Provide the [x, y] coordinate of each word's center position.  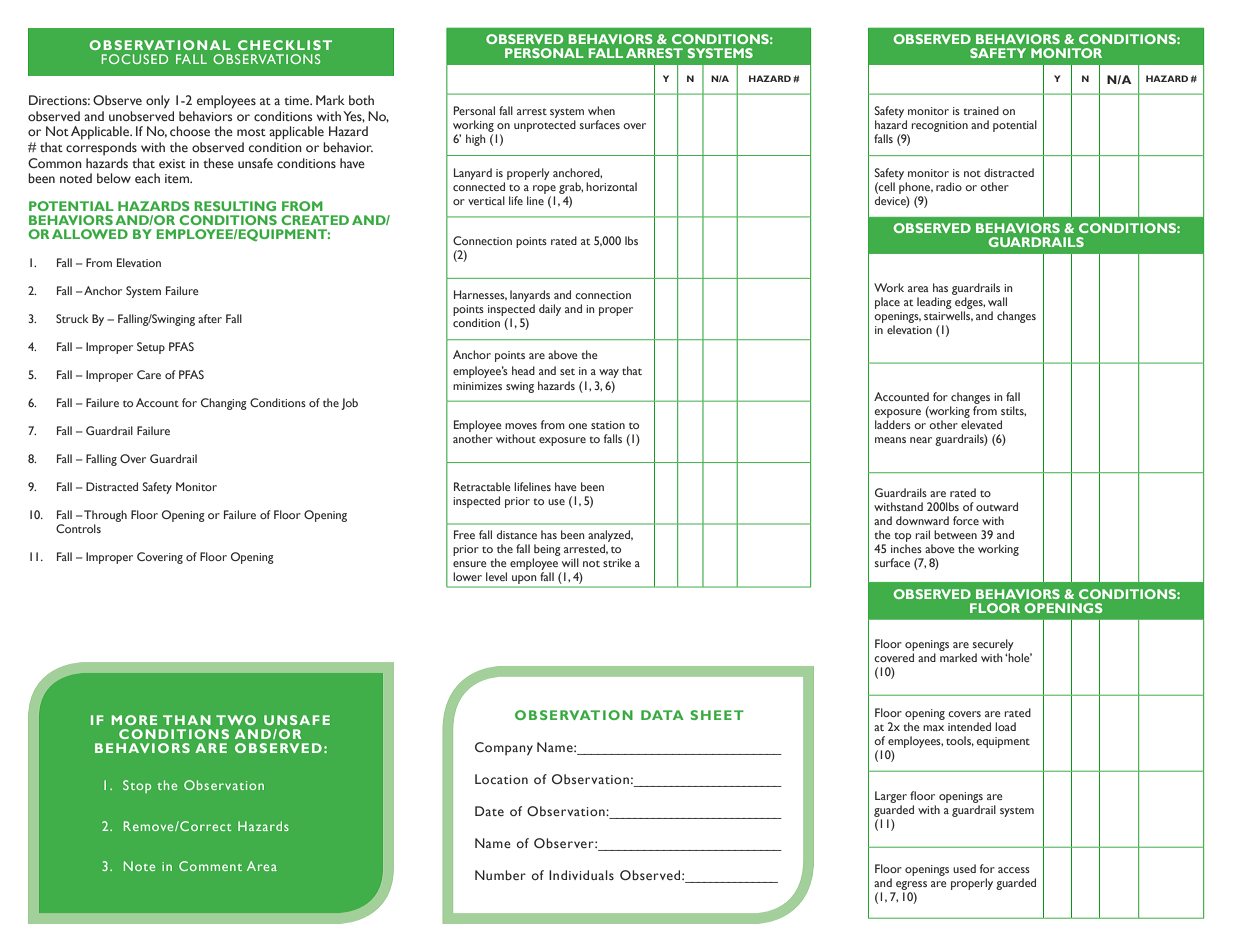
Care [149, 374]
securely [993, 645]
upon [524, 579]
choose [190, 131]
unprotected [545, 126]
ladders [893, 424]
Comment [210, 866]
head [523, 370]
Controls [78, 528]
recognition [939, 126]
